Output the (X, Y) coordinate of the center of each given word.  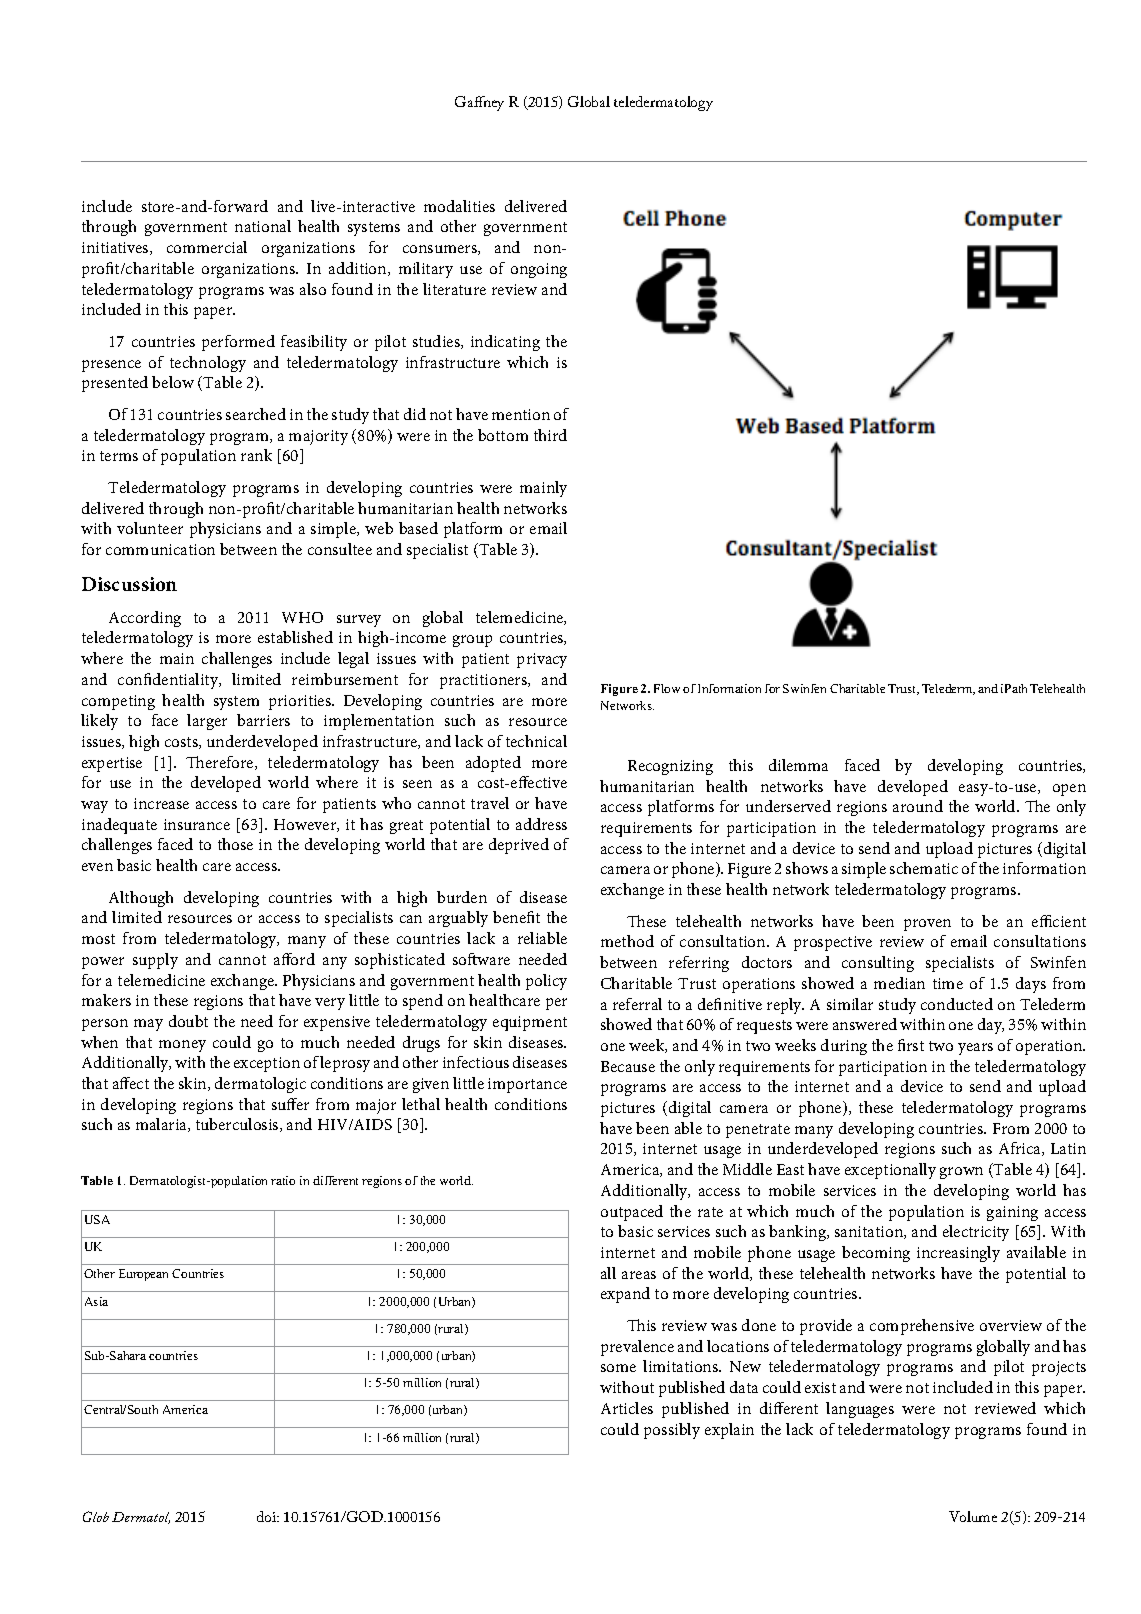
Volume (973, 1516)
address (541, 824)
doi (267, 1516)
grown (961, 1173)
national (263, 226)
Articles (627, 1408)
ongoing (539, 270)
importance (527, 1085)
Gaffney (479, 103)
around (918, 806)
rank (256, 455)
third (550, 435)
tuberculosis (238, 1125)
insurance (197, 824)
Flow (667, 688)
